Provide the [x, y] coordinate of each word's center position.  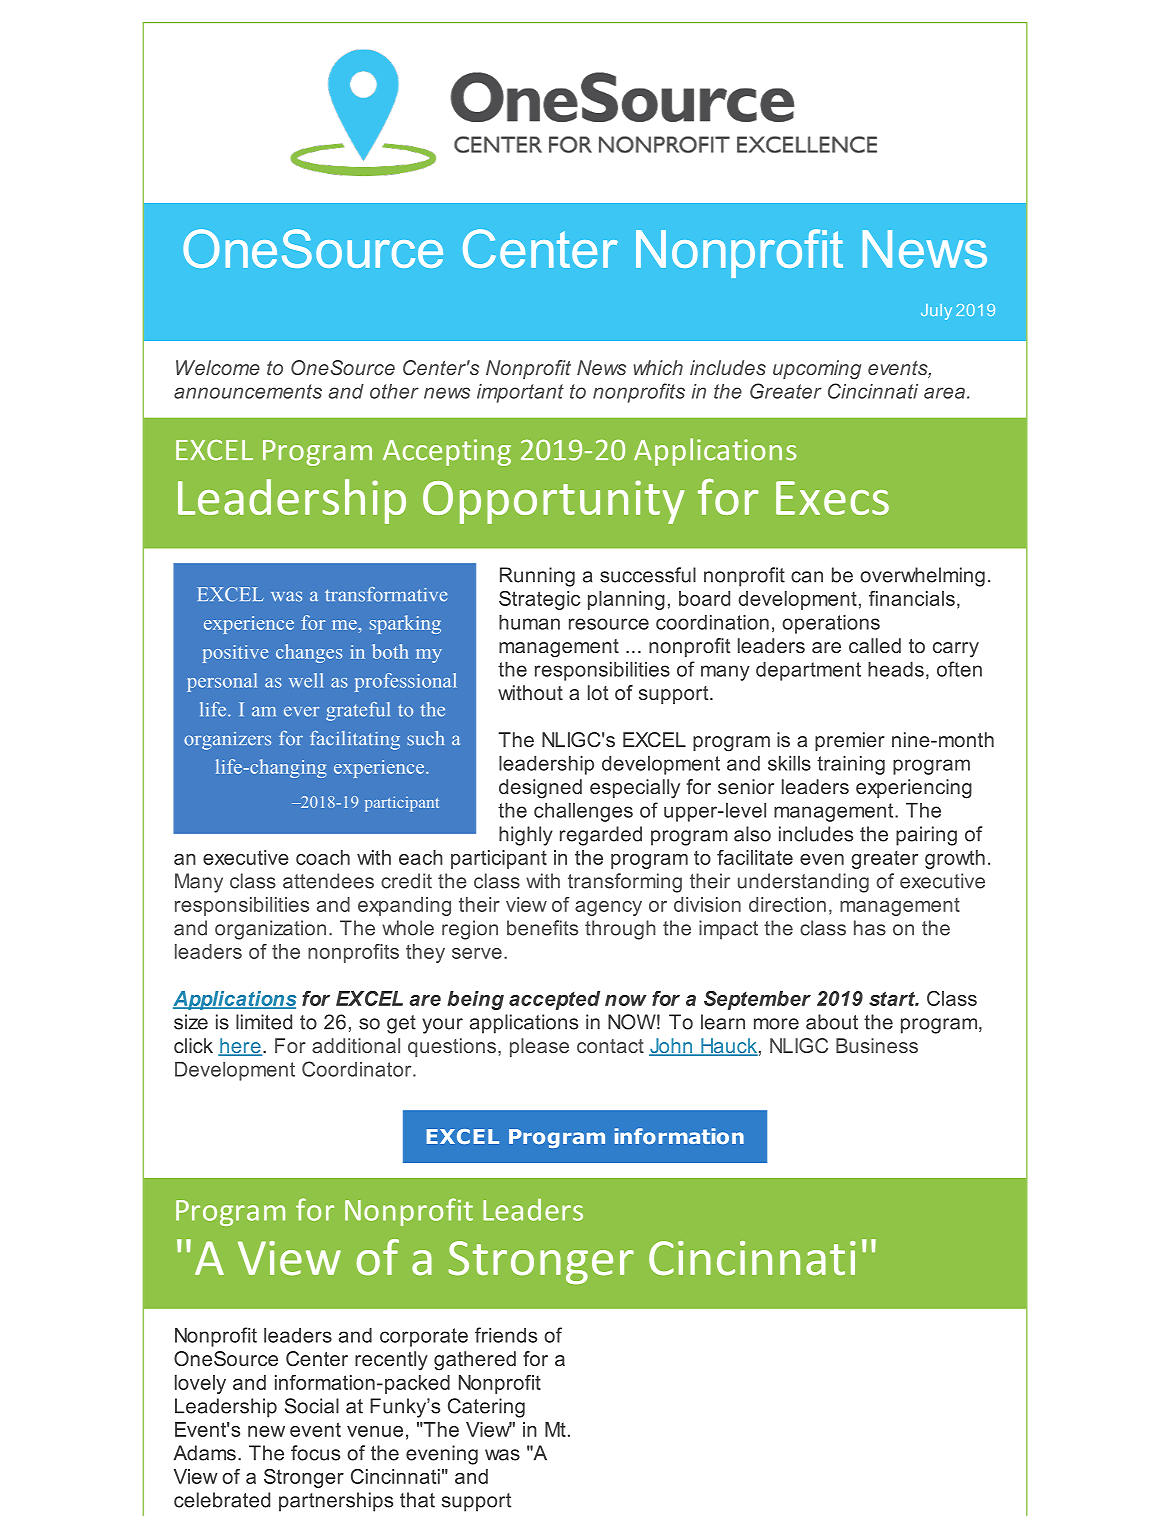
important [520, 393]
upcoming [817, 369]
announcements [248, 391]
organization [270, 930]
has [870, 928]
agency [608, 908]
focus [315, 1453]
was [502, 1455]
